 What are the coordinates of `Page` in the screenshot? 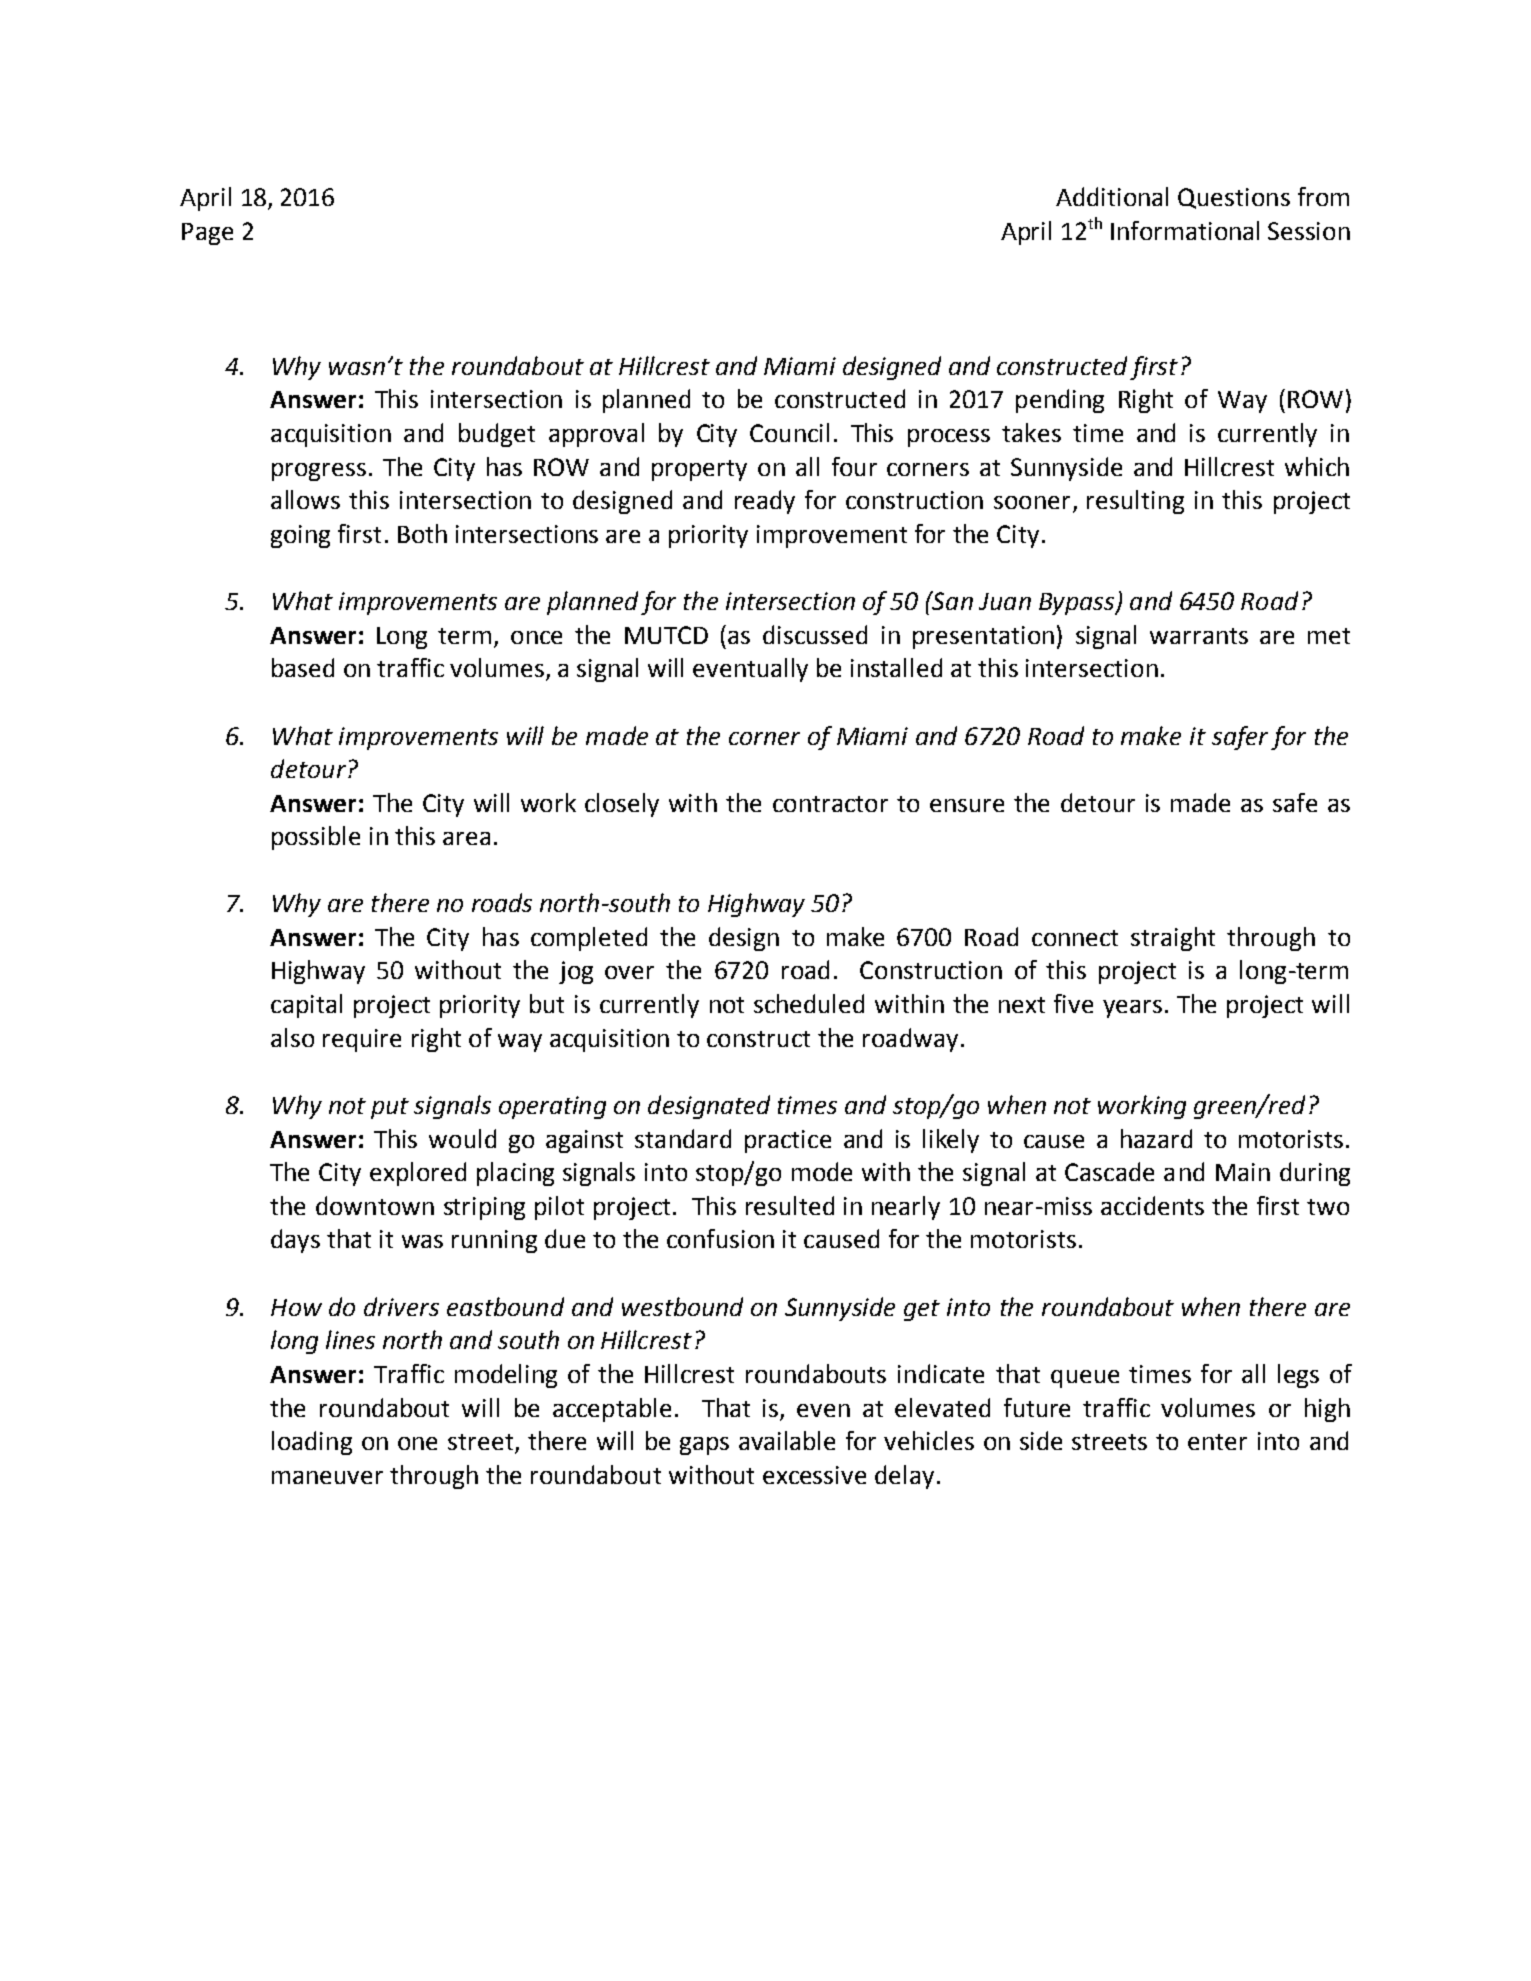 It's located at (207, 234).
